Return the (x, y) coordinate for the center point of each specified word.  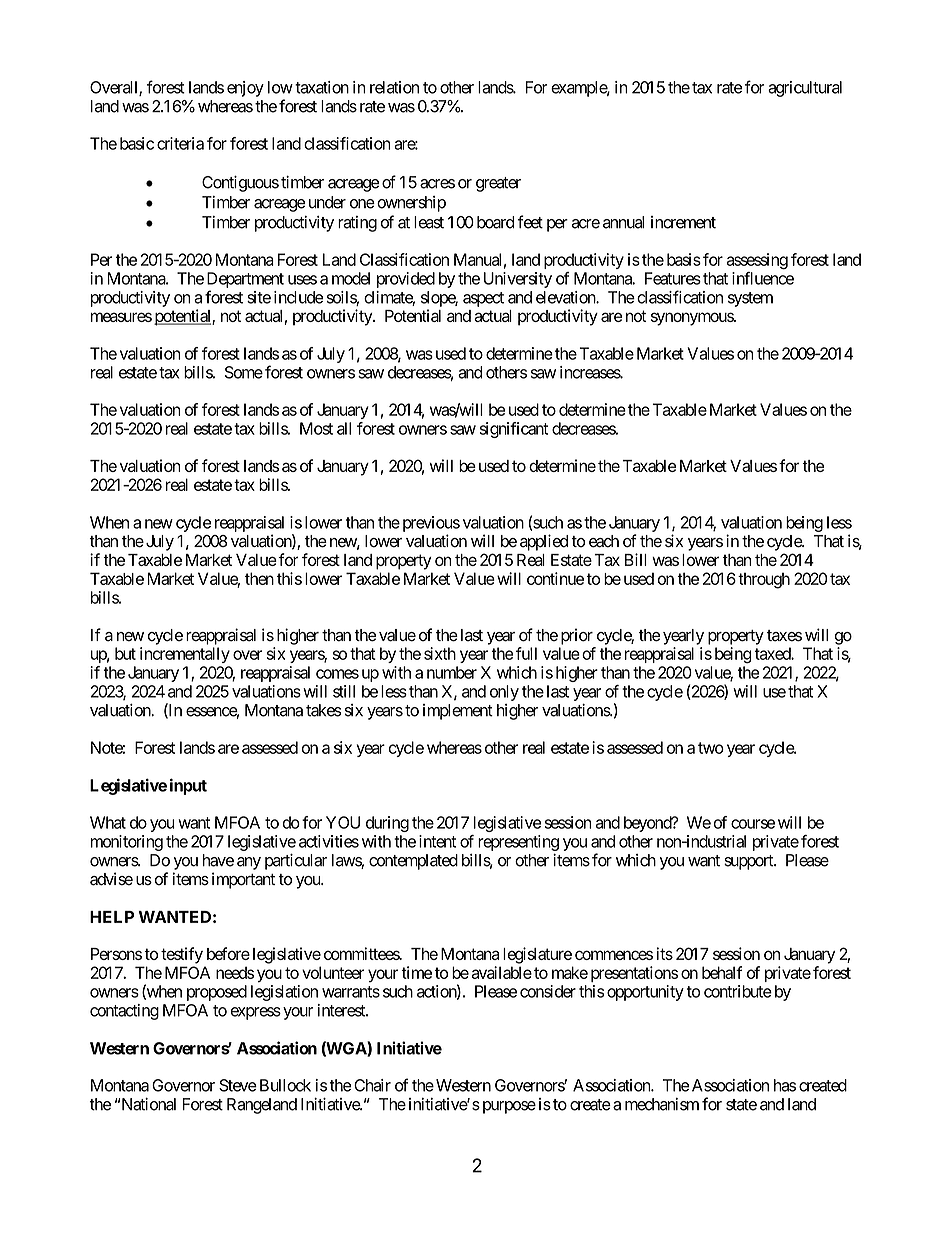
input (188, 786)
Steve (238, 1085)
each (604, 541)
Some (244, 372)
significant (514, 430)
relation (394, 87)
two (711, 748)
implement (458, 712)
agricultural (805, 89)
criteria (180, 143)
